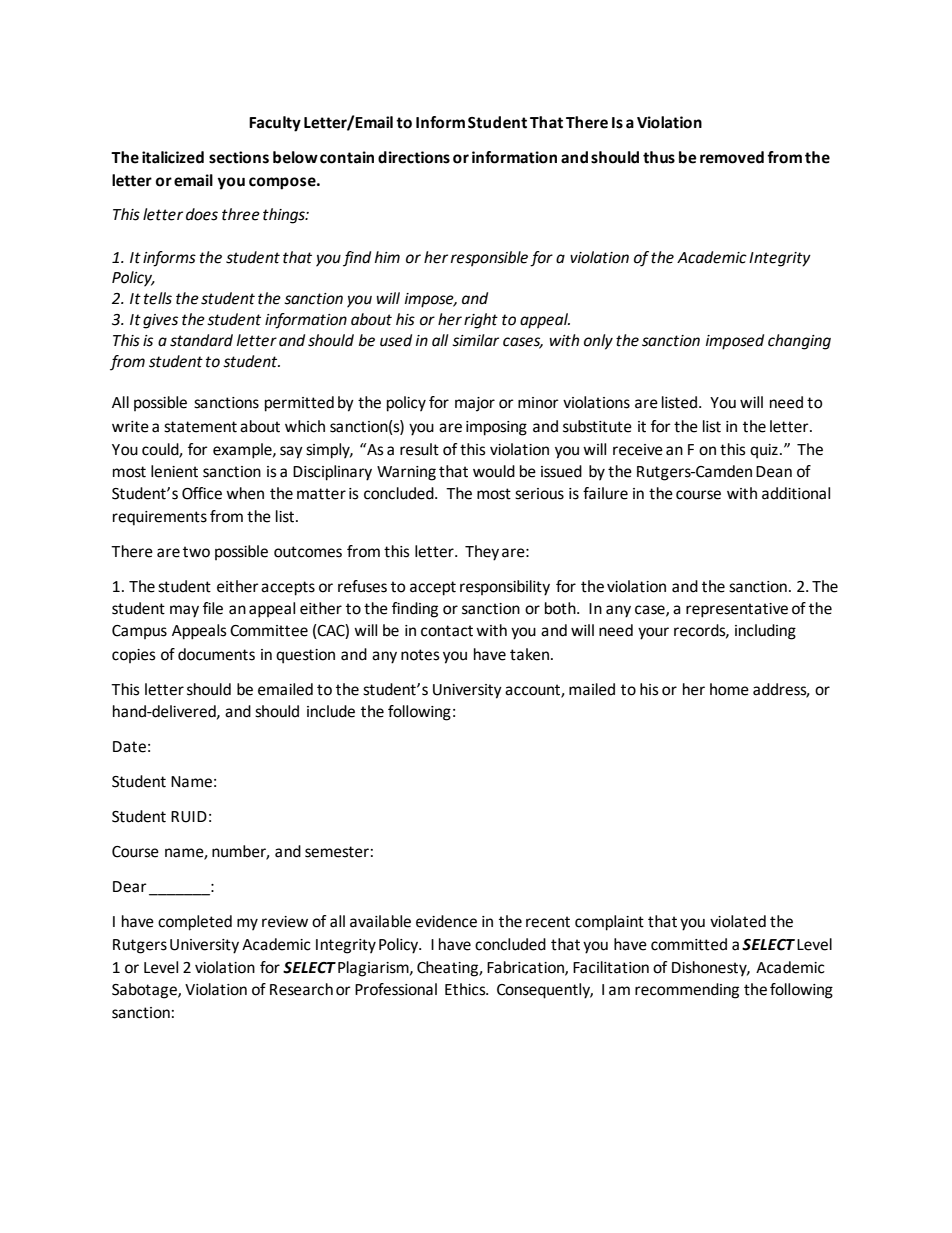 The height and width of the screenshot is (1233, 952). I want to click on right, so click(481, 321).
